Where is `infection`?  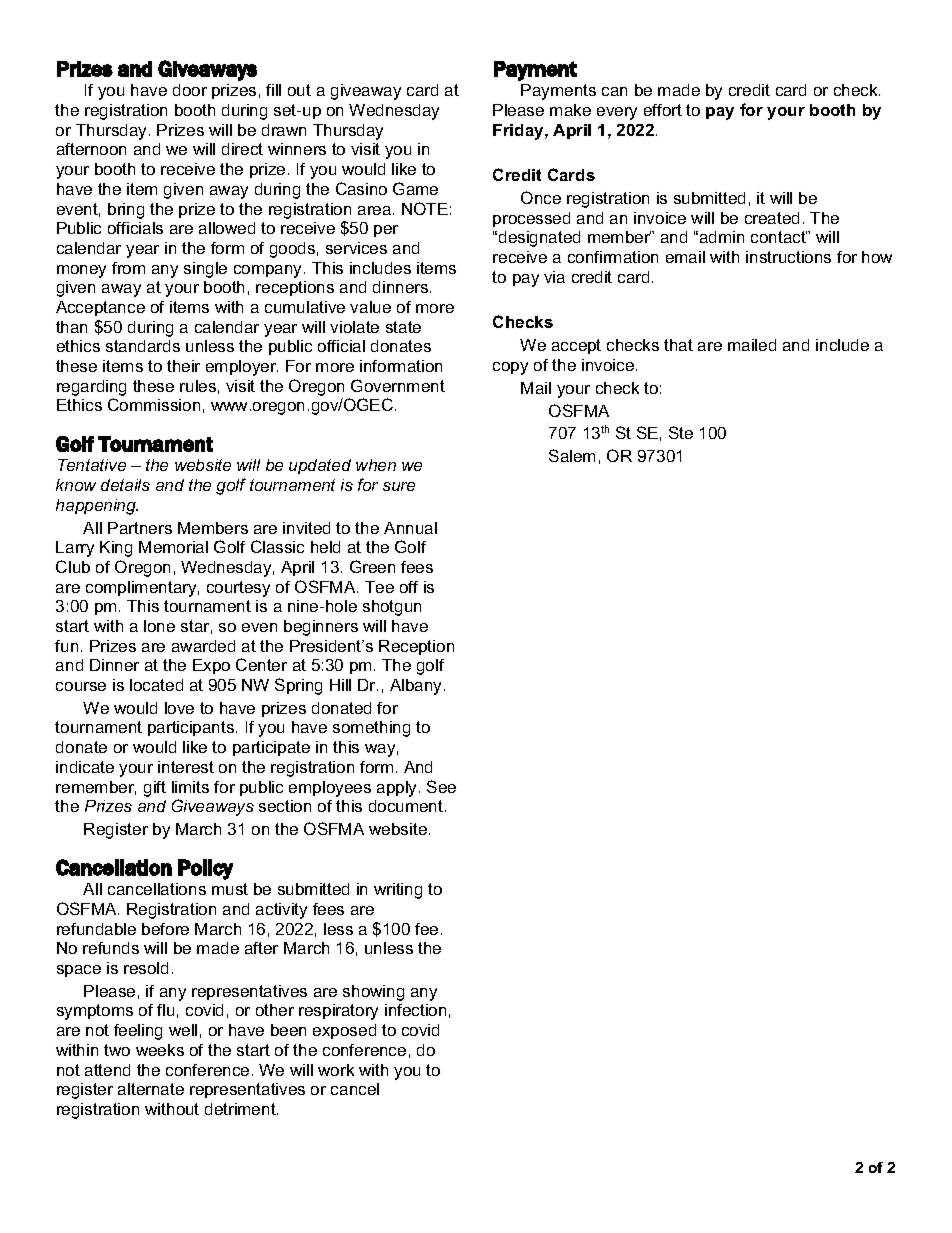 infection is located at coordinates (415, 1010).
